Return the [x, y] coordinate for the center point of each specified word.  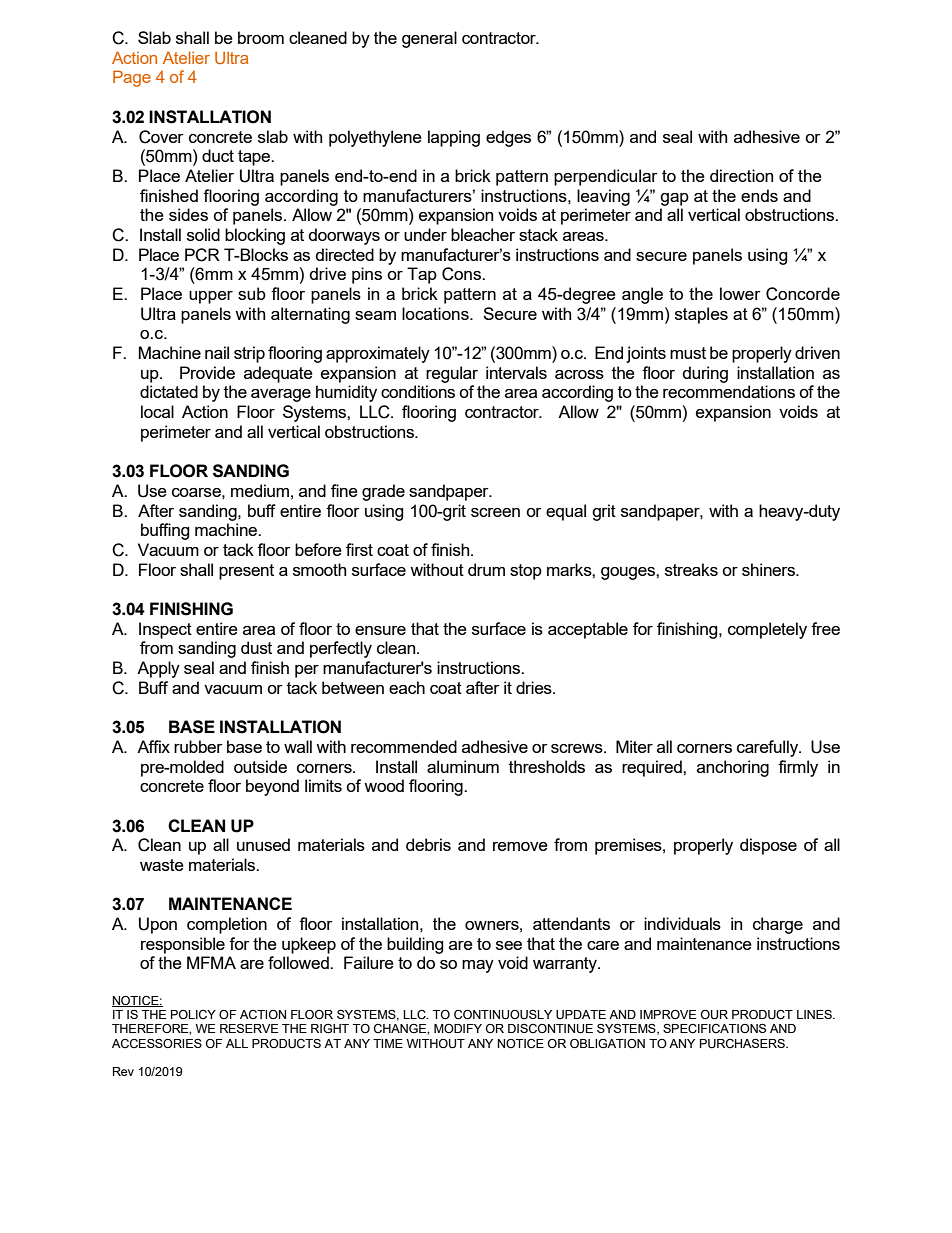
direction [741, 175]
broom [261, 37]
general [429, 39]
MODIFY [458, 1028]
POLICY [193, 1014]
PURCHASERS [743, 1044]
